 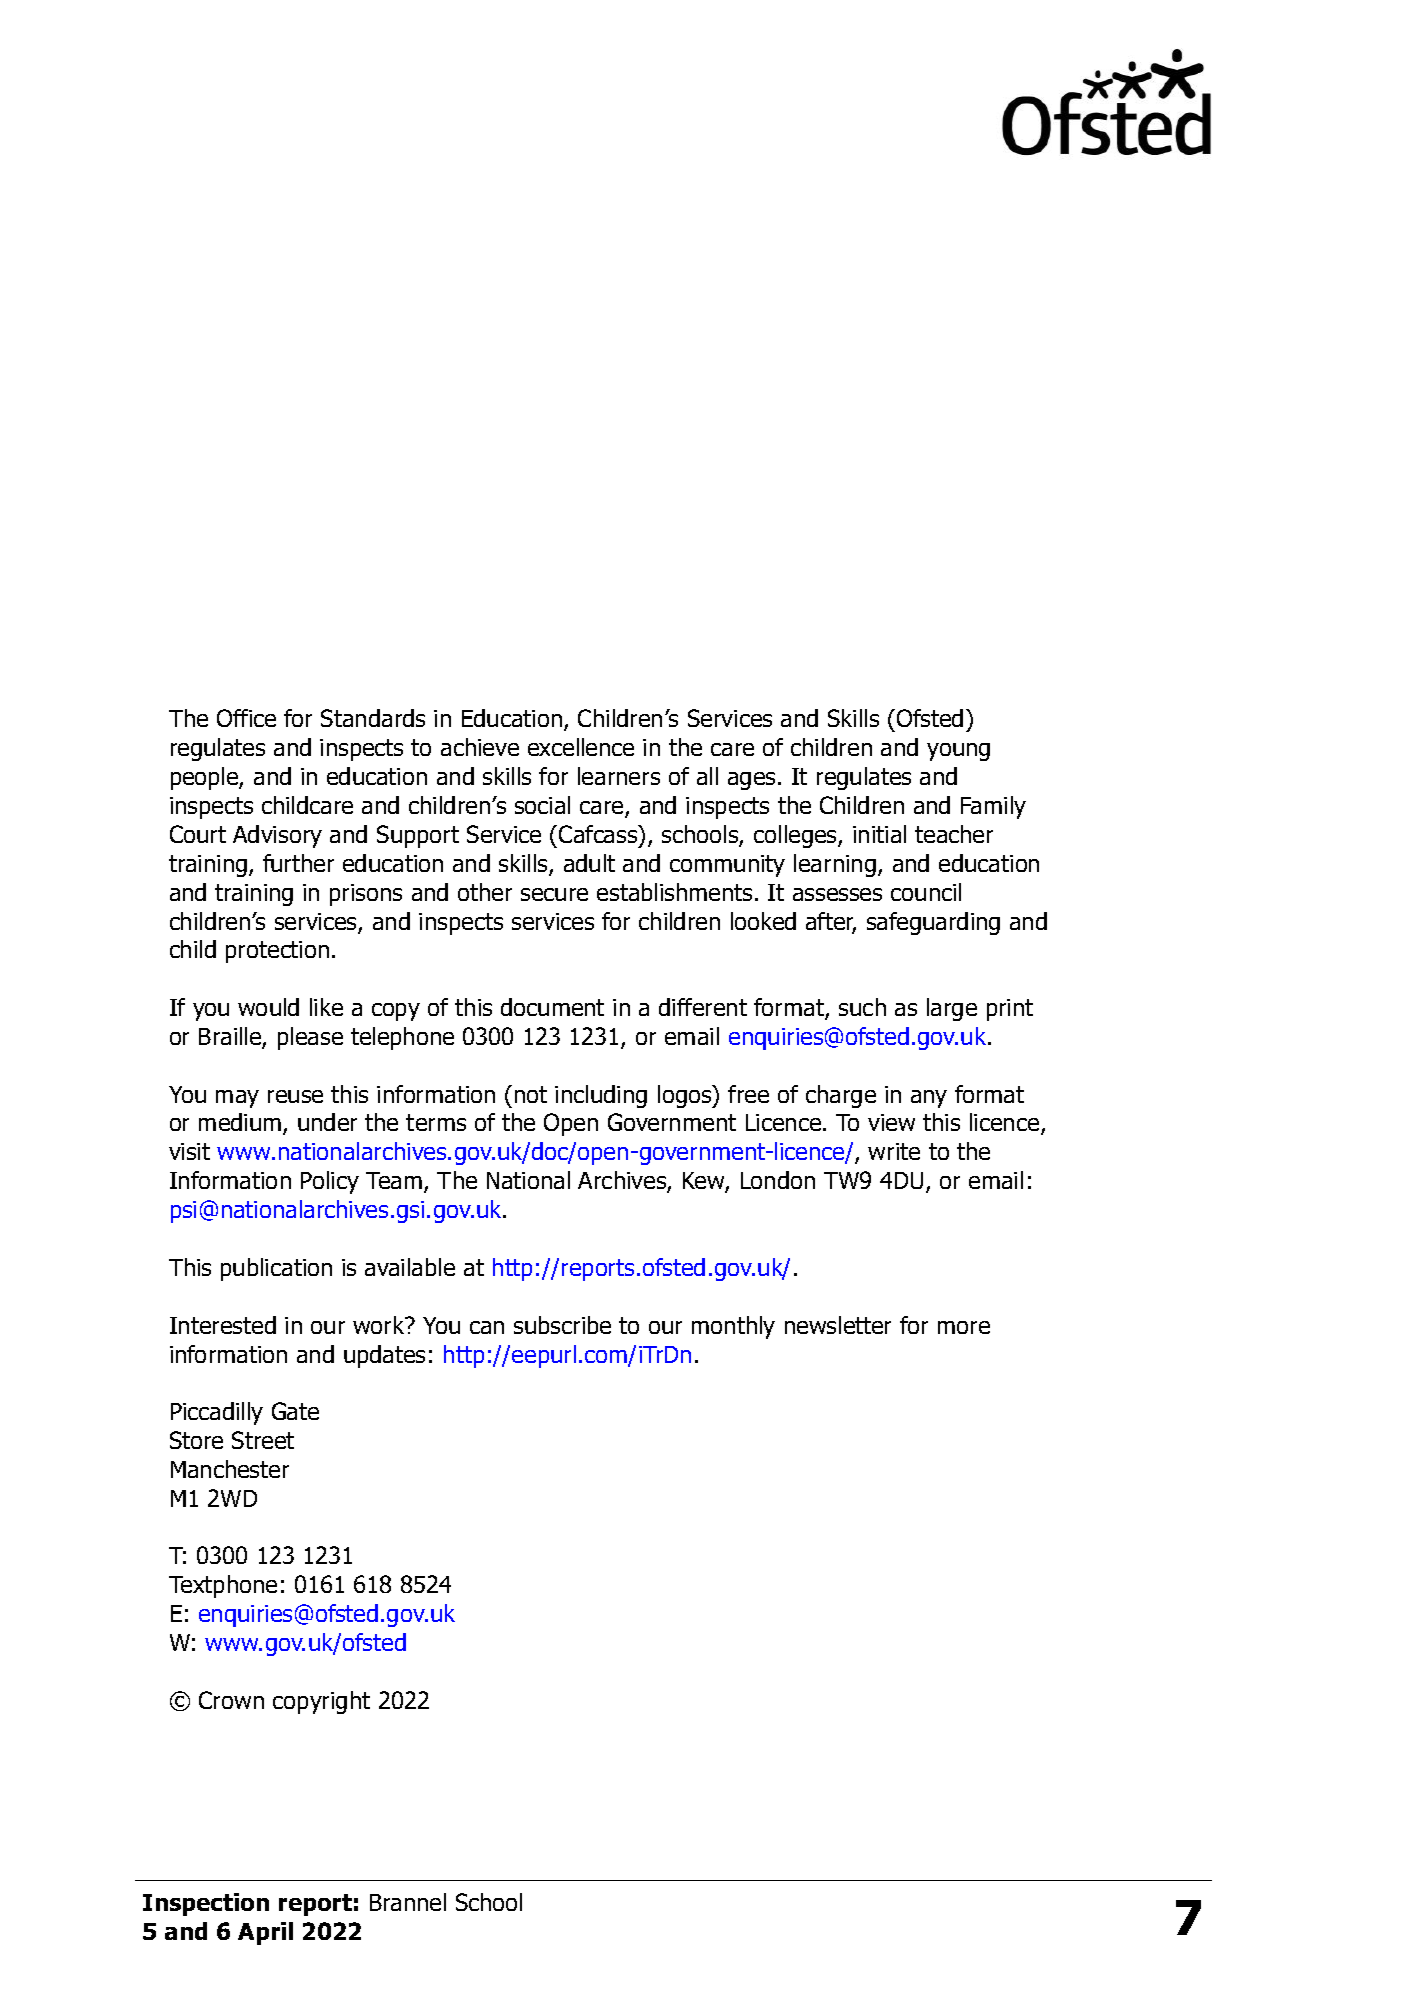 I want to click on Interested, so click(x=223, y=1325).
